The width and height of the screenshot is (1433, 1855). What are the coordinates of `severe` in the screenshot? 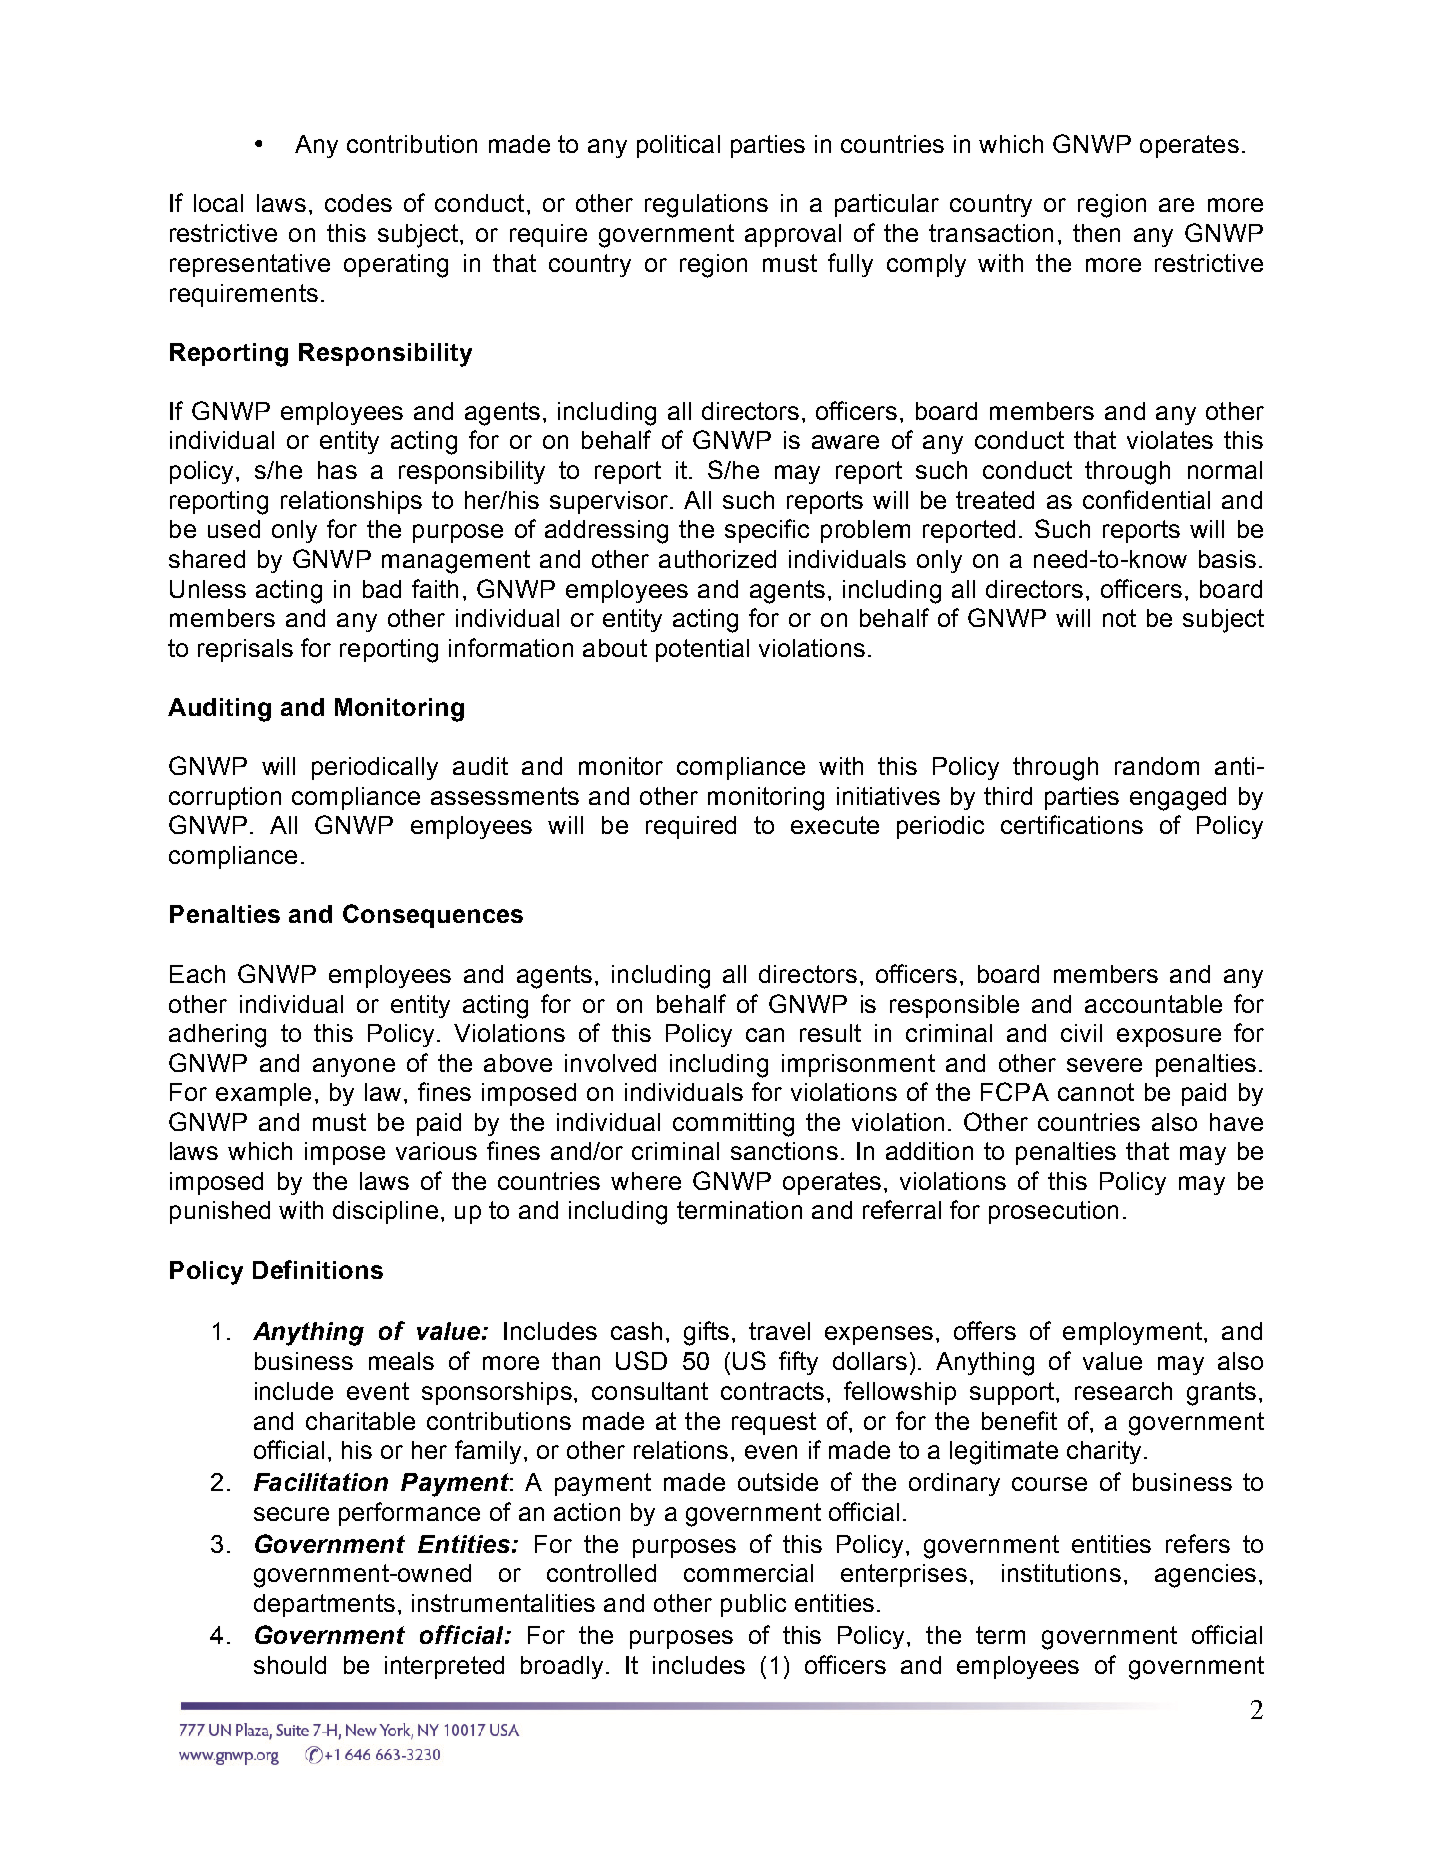 It's located at (1104, 1065).
